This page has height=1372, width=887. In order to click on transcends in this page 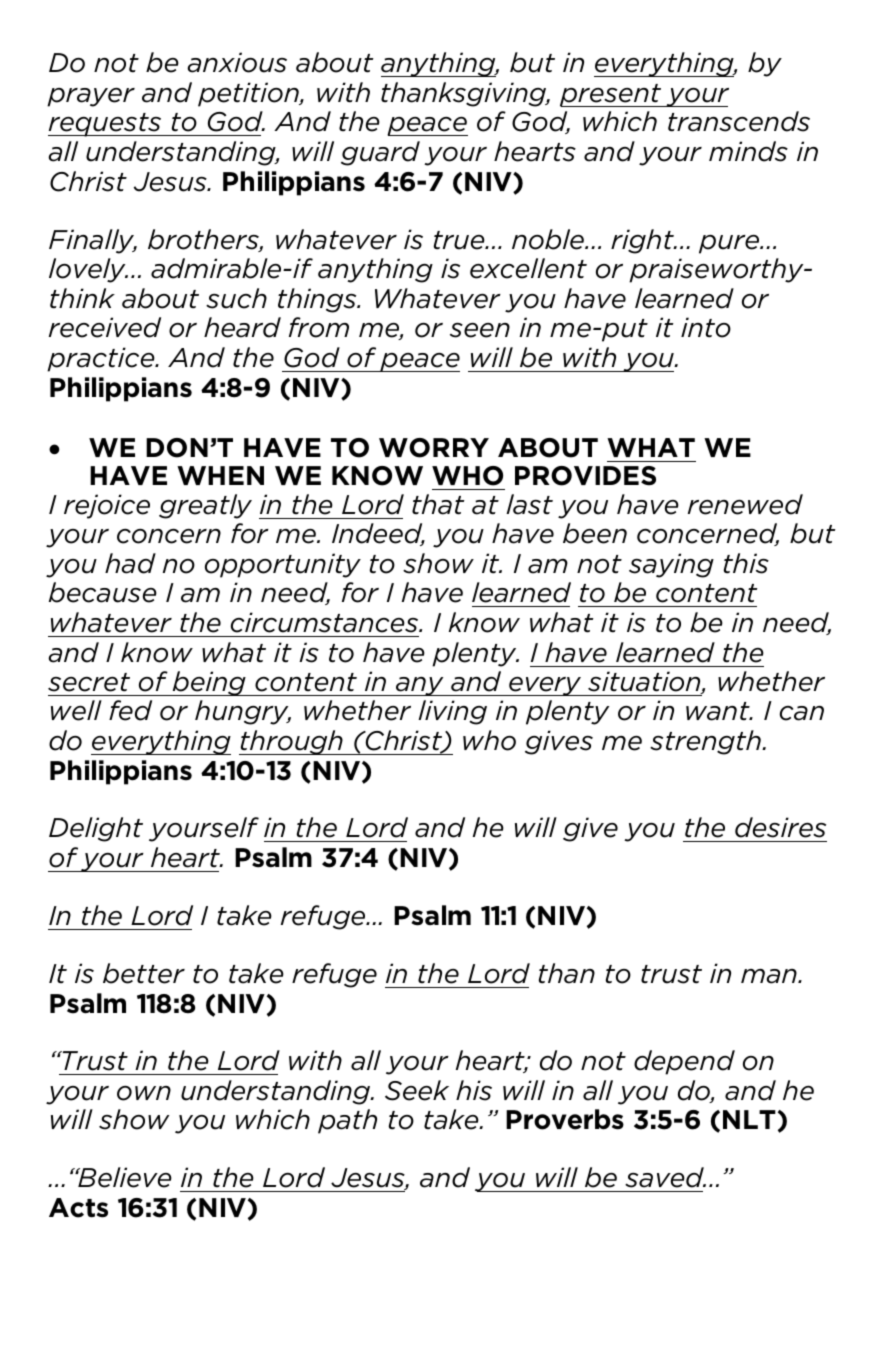, I will do `click(739, 121)`.
